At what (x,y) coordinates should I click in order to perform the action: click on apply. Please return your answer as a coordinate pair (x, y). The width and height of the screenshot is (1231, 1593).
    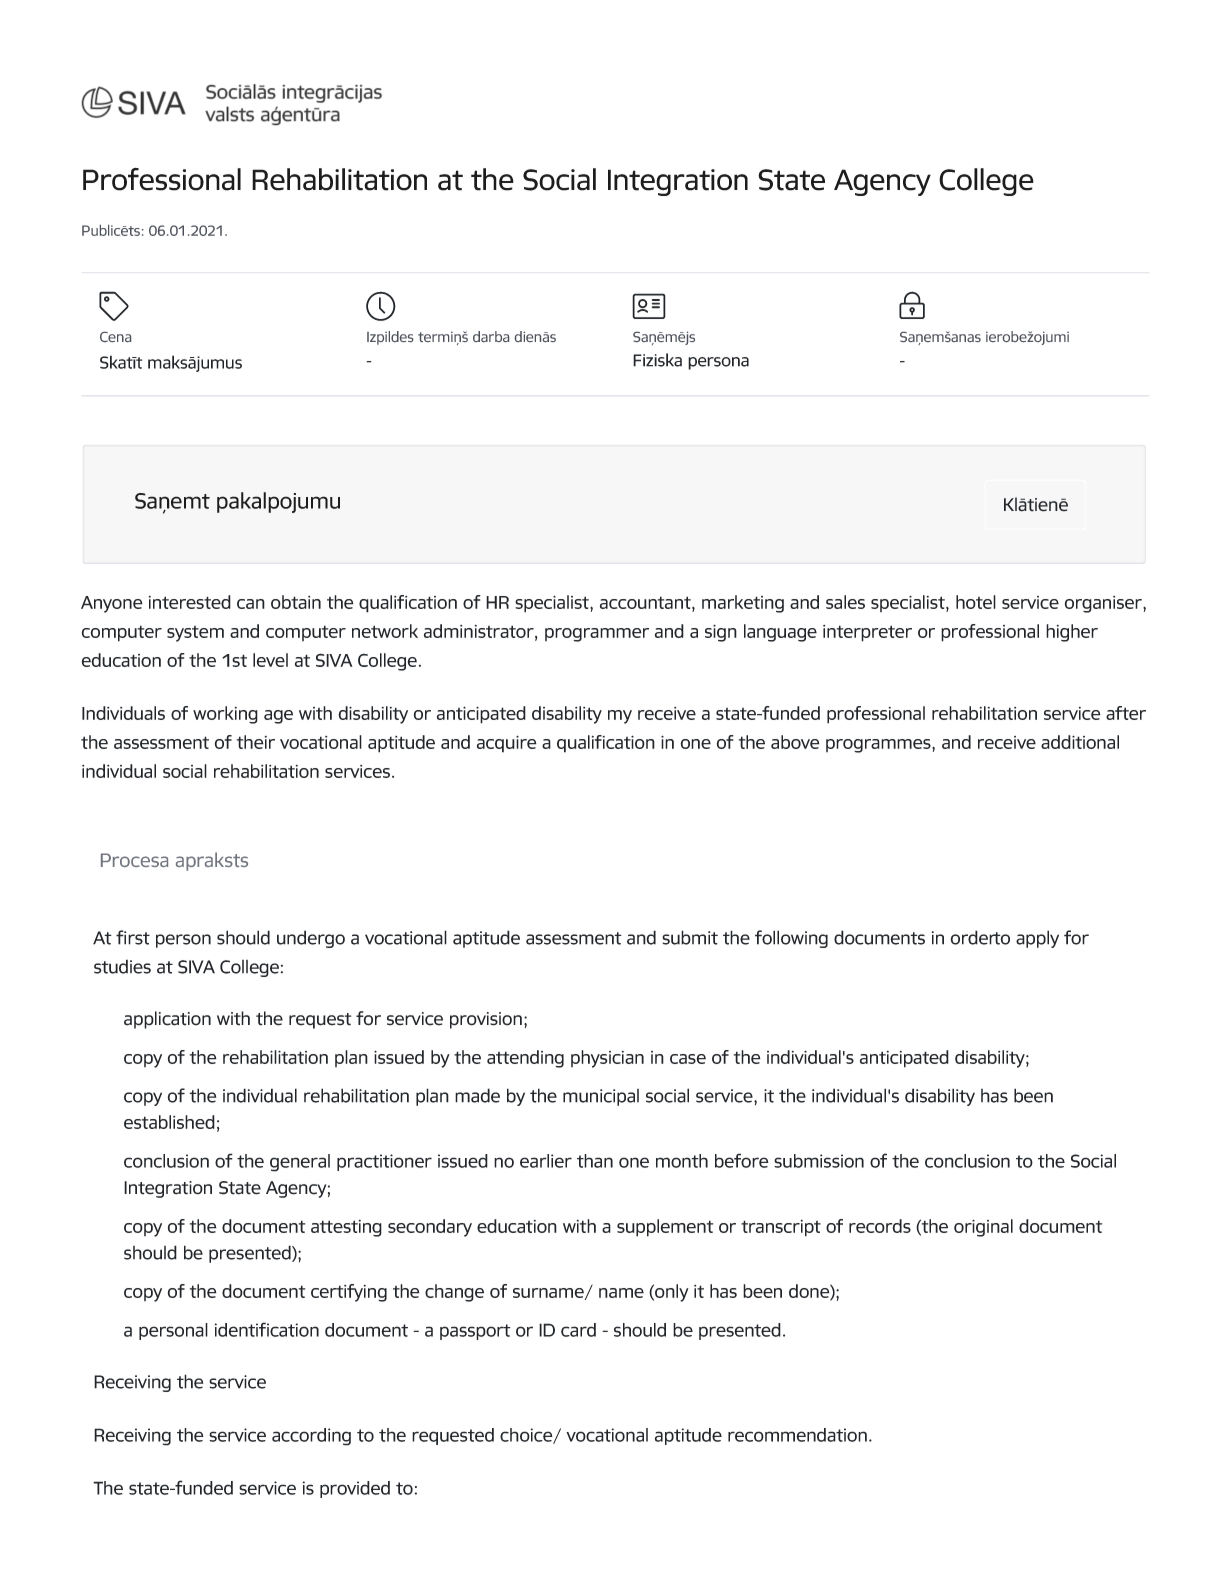
    Looking at the image, I should click on (1037, 939).
